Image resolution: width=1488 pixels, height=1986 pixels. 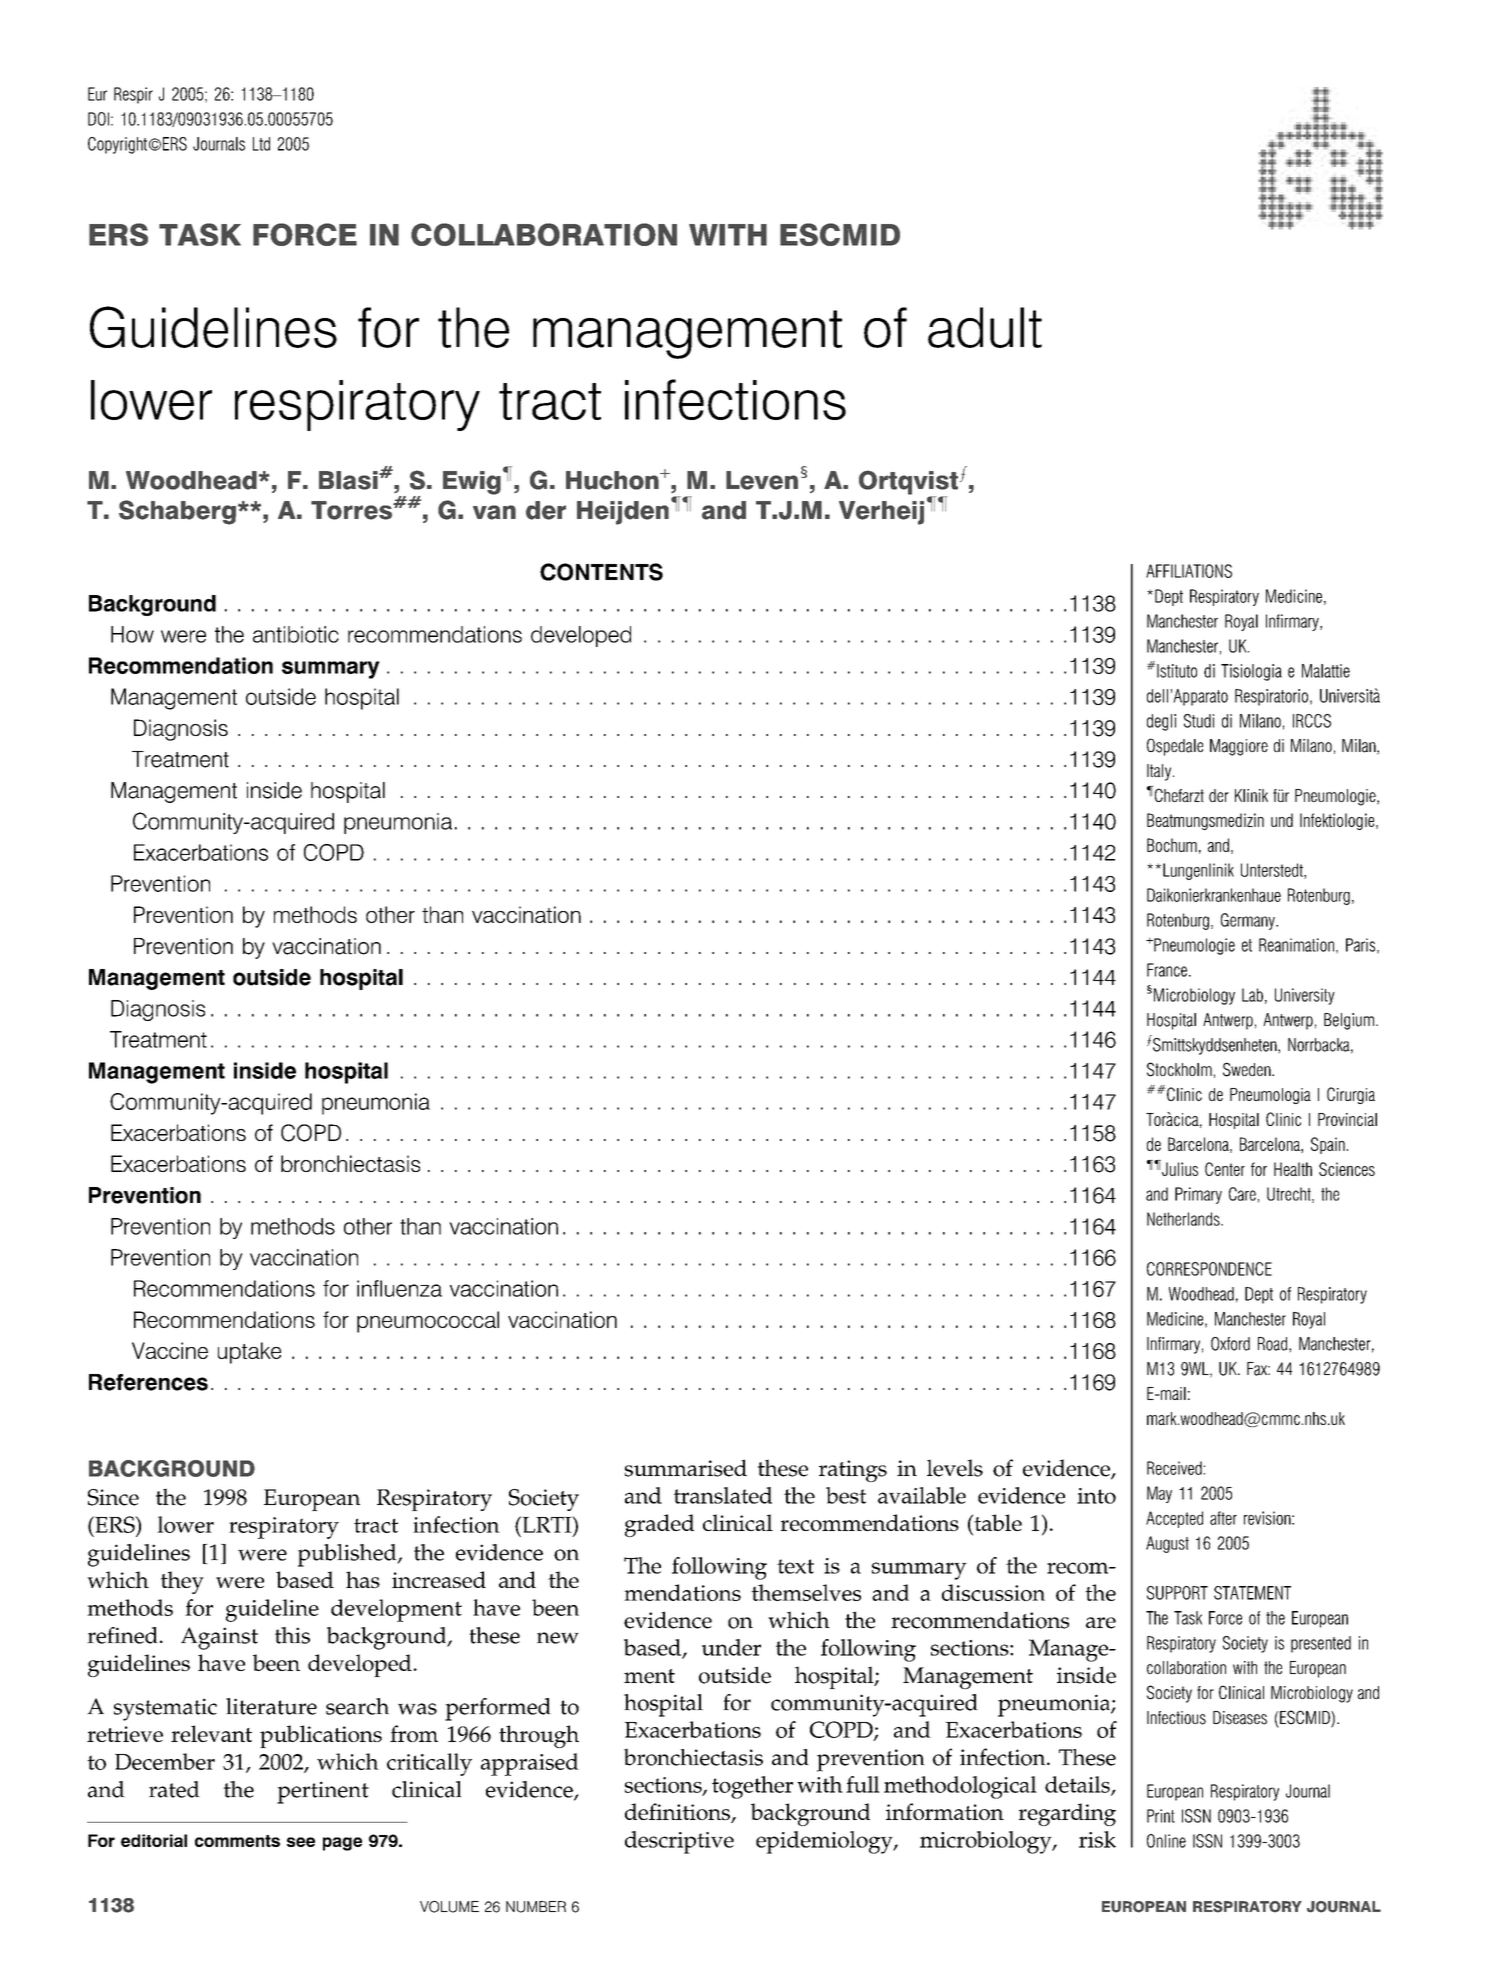 What do you see at coordinates (1179, 1069) in the document?
I see `Stockholm` at bounding box center [1179, 1069].
